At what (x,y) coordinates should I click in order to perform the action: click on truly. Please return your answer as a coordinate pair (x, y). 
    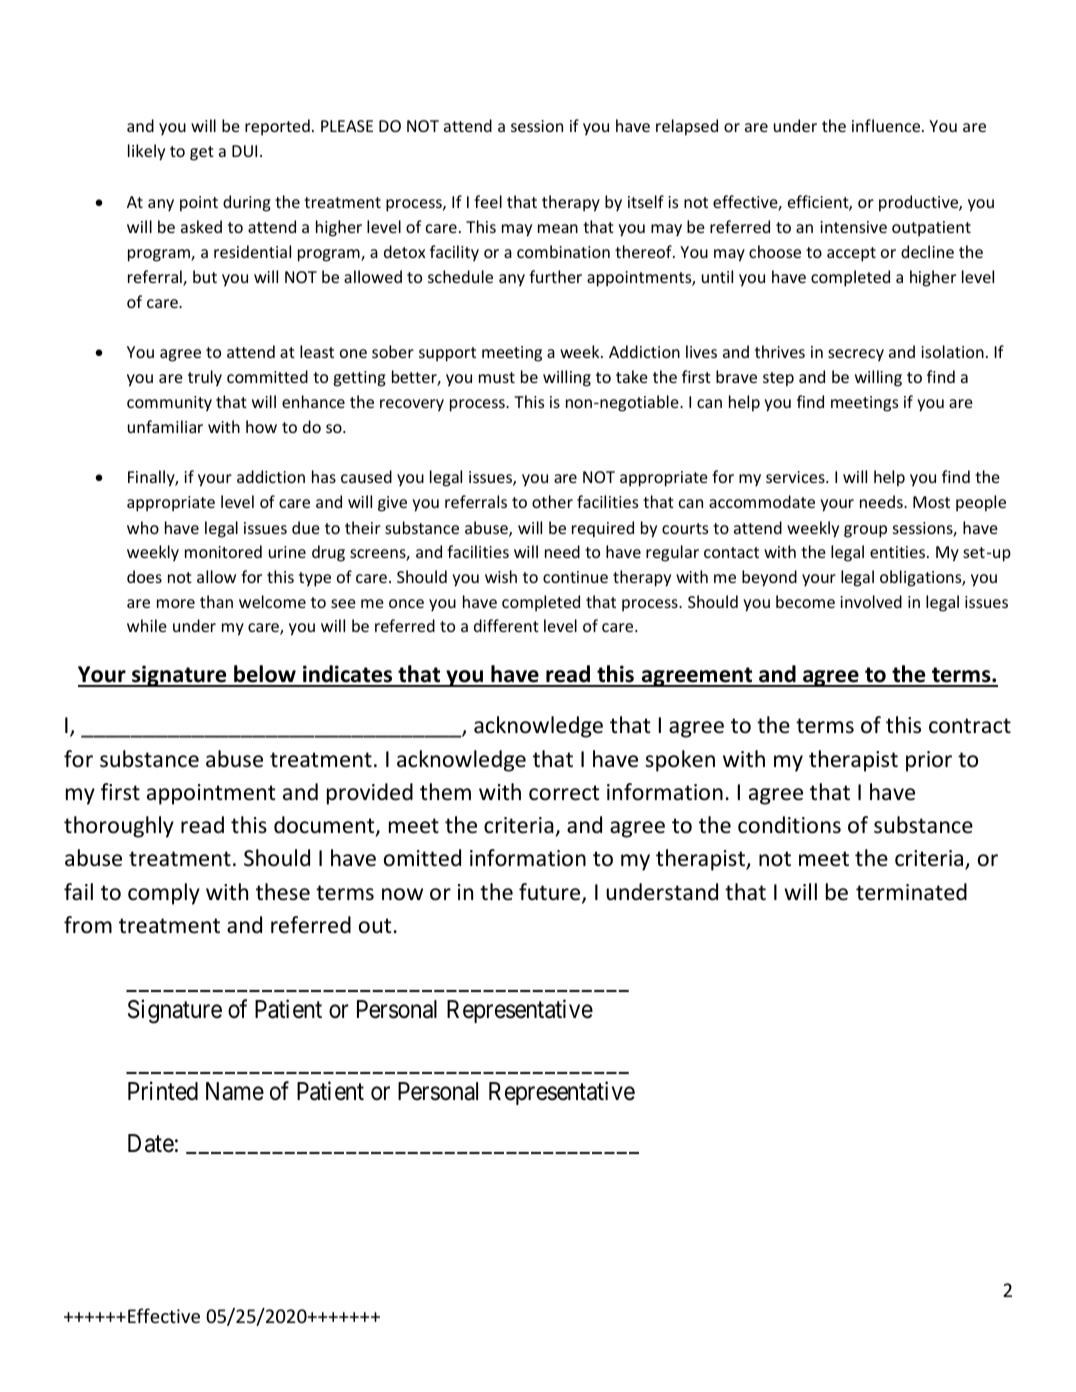
    Looking at the image, I should click on (205, 378).
